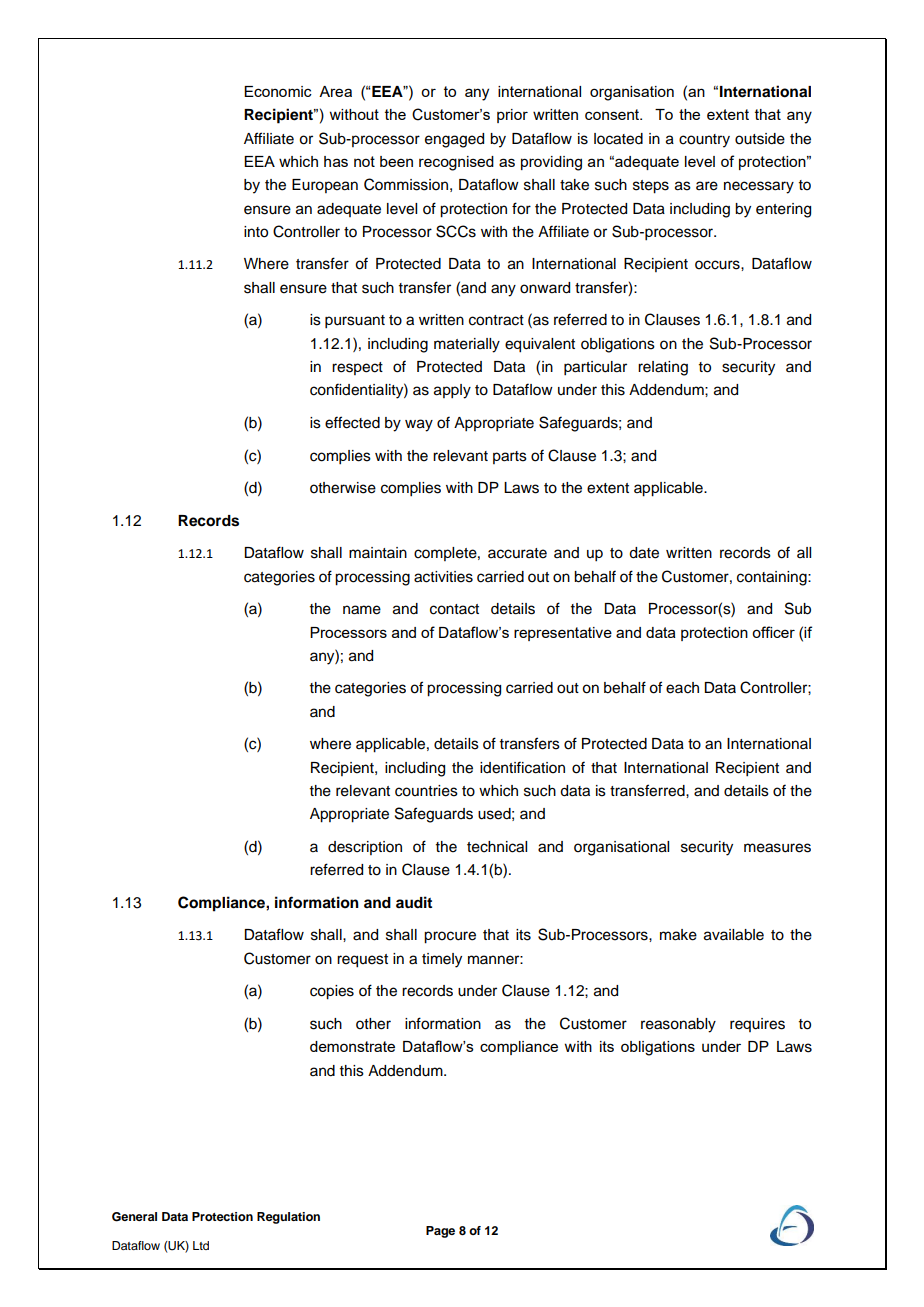  What do you see at coordinates (497, 847) in the document?
I see `technical` at bounding box center [497, 847].
